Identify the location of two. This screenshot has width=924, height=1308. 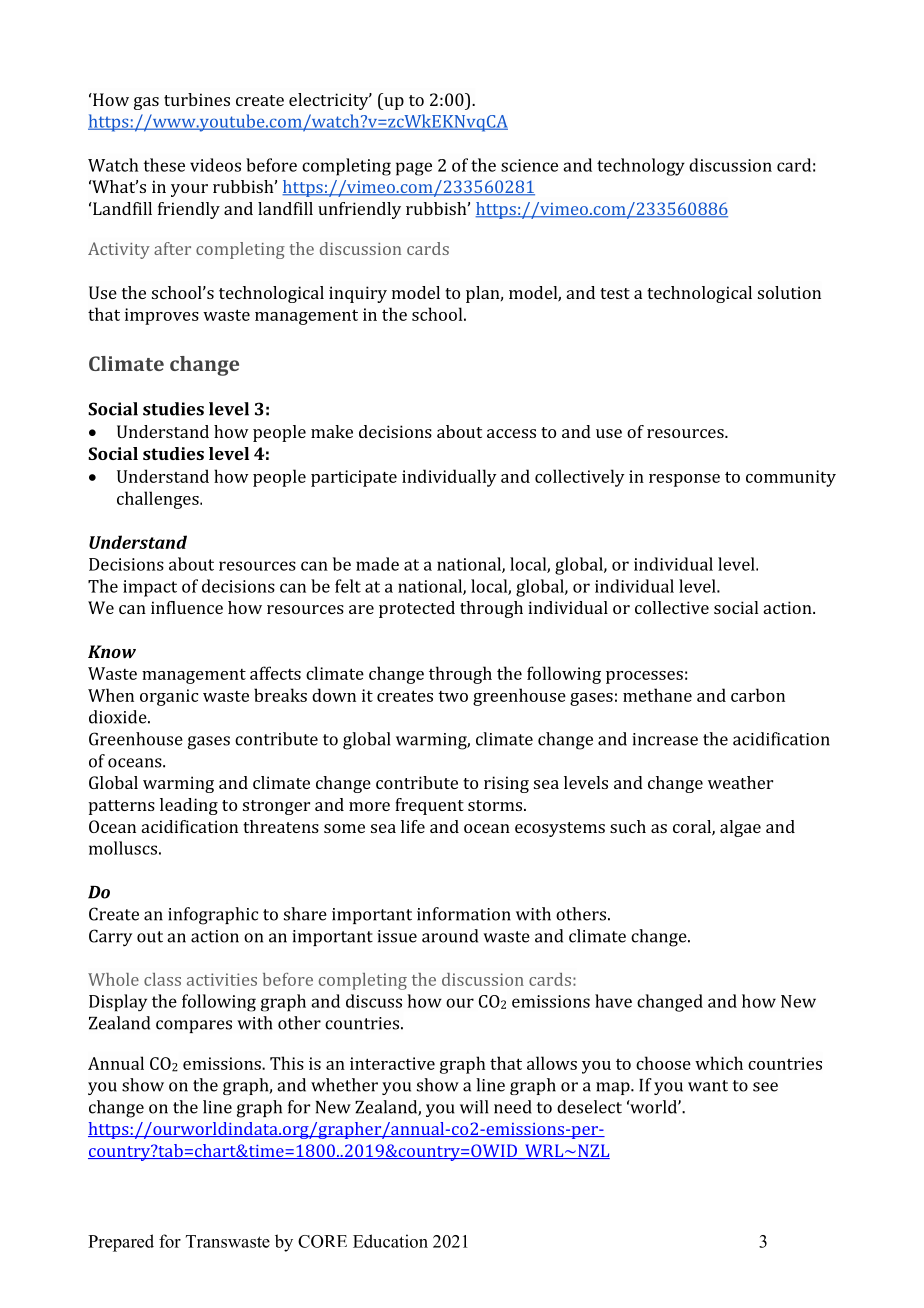
(453, 696).
